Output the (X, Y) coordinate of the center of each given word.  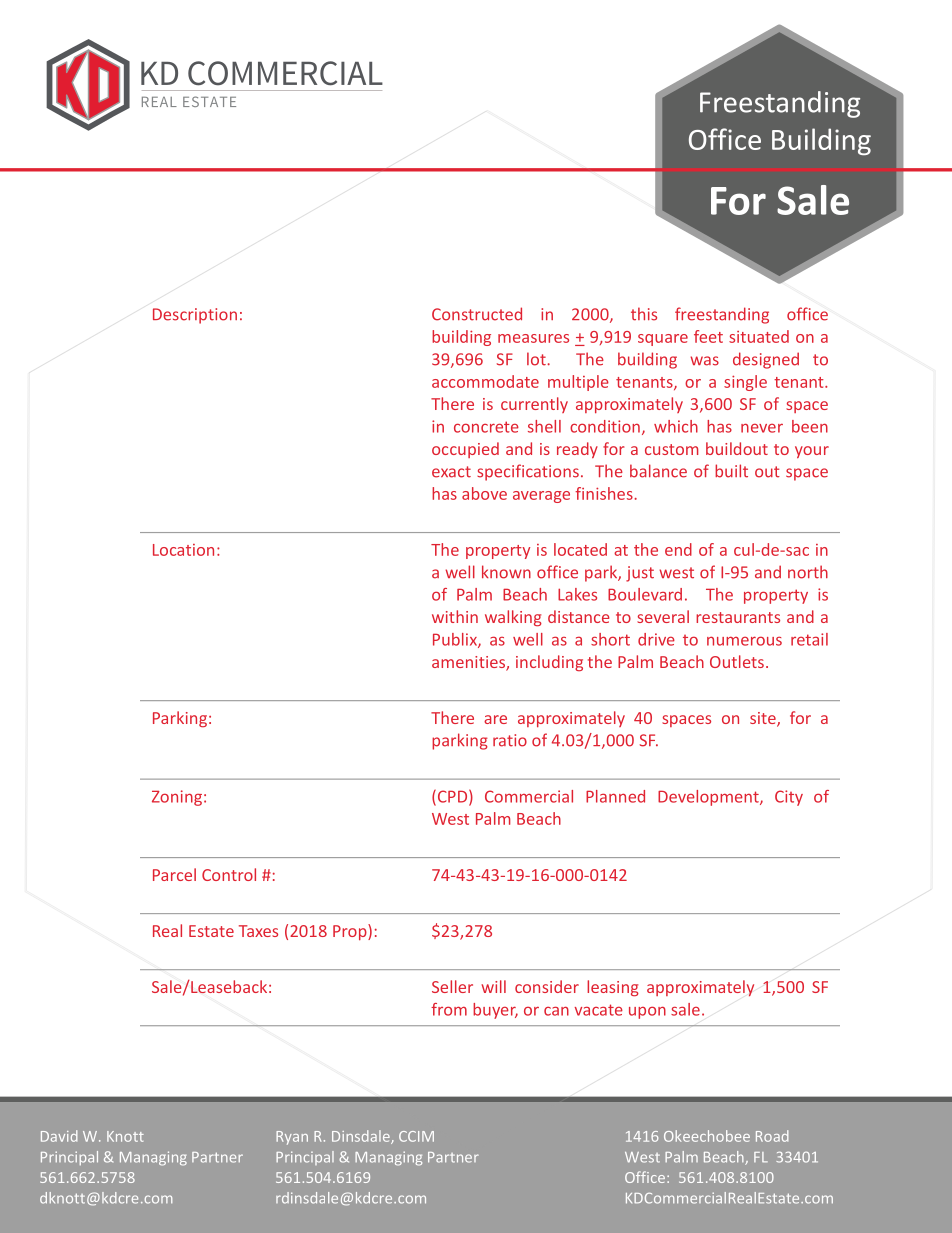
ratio (510, 740)
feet (708, 336)
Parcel (174, 874)
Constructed (477, 314)
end (678, 549)
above (484, 493)
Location (183, 550)
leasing (613, 988)
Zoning (177, 798)
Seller (452, 986)
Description (195, 316)
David (59, 1136)
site (764, 719)
